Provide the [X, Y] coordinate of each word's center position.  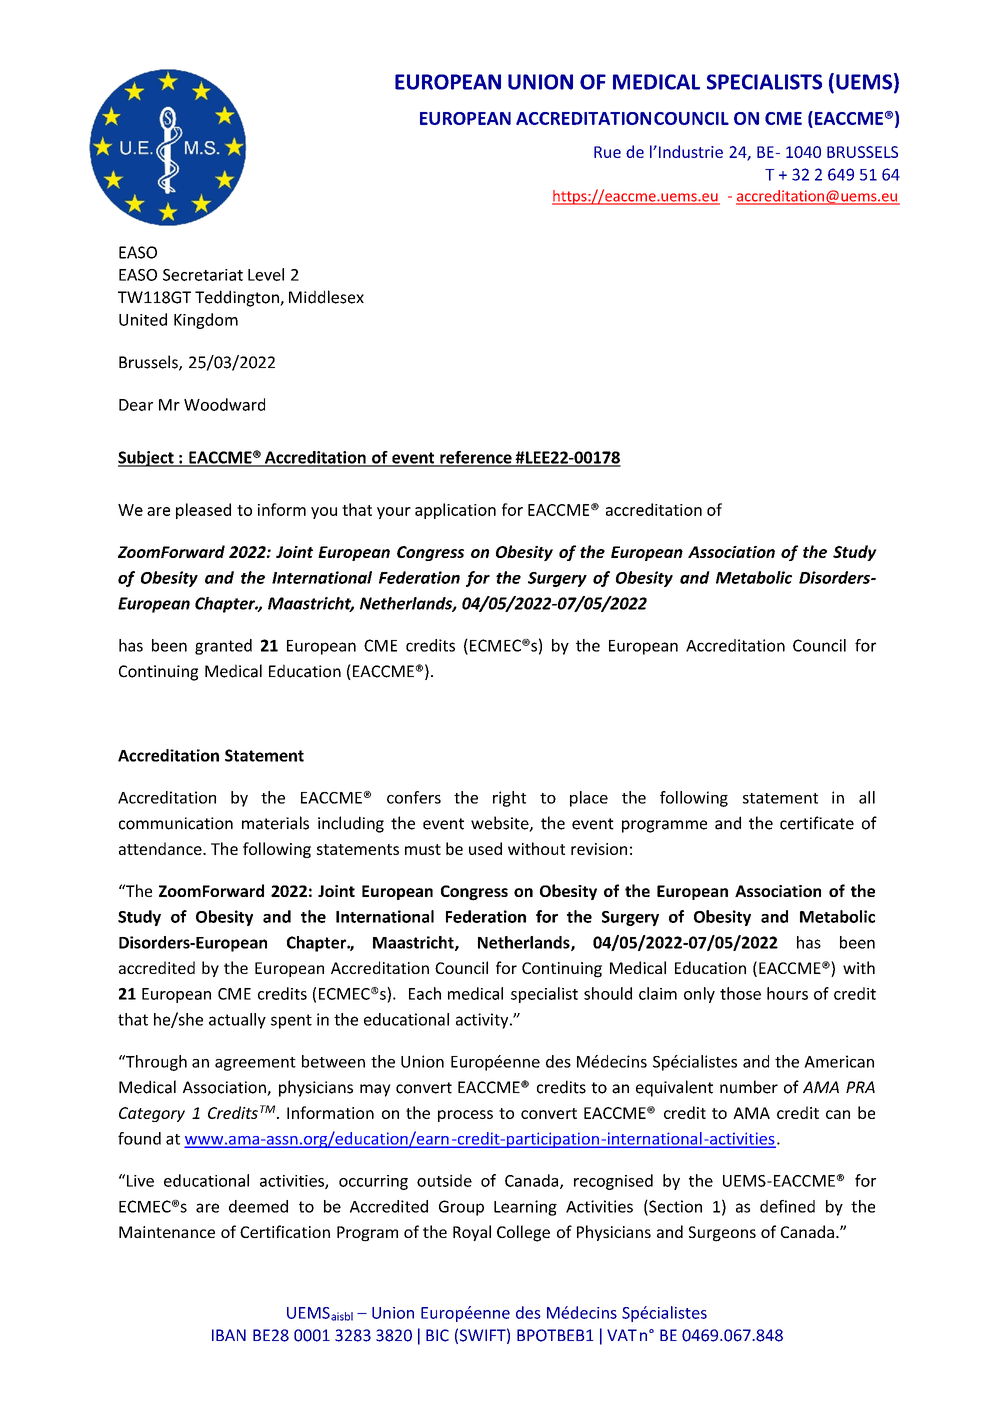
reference [476, 458]
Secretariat [203, 275]
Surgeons [722, 1234]
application [455, 511]
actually [237, 1021]
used [485, 848]
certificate [817, 823]
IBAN [229, 1335]
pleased [203, 511]
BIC [437, 1335]
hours [787, 993]
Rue [607, 152]
